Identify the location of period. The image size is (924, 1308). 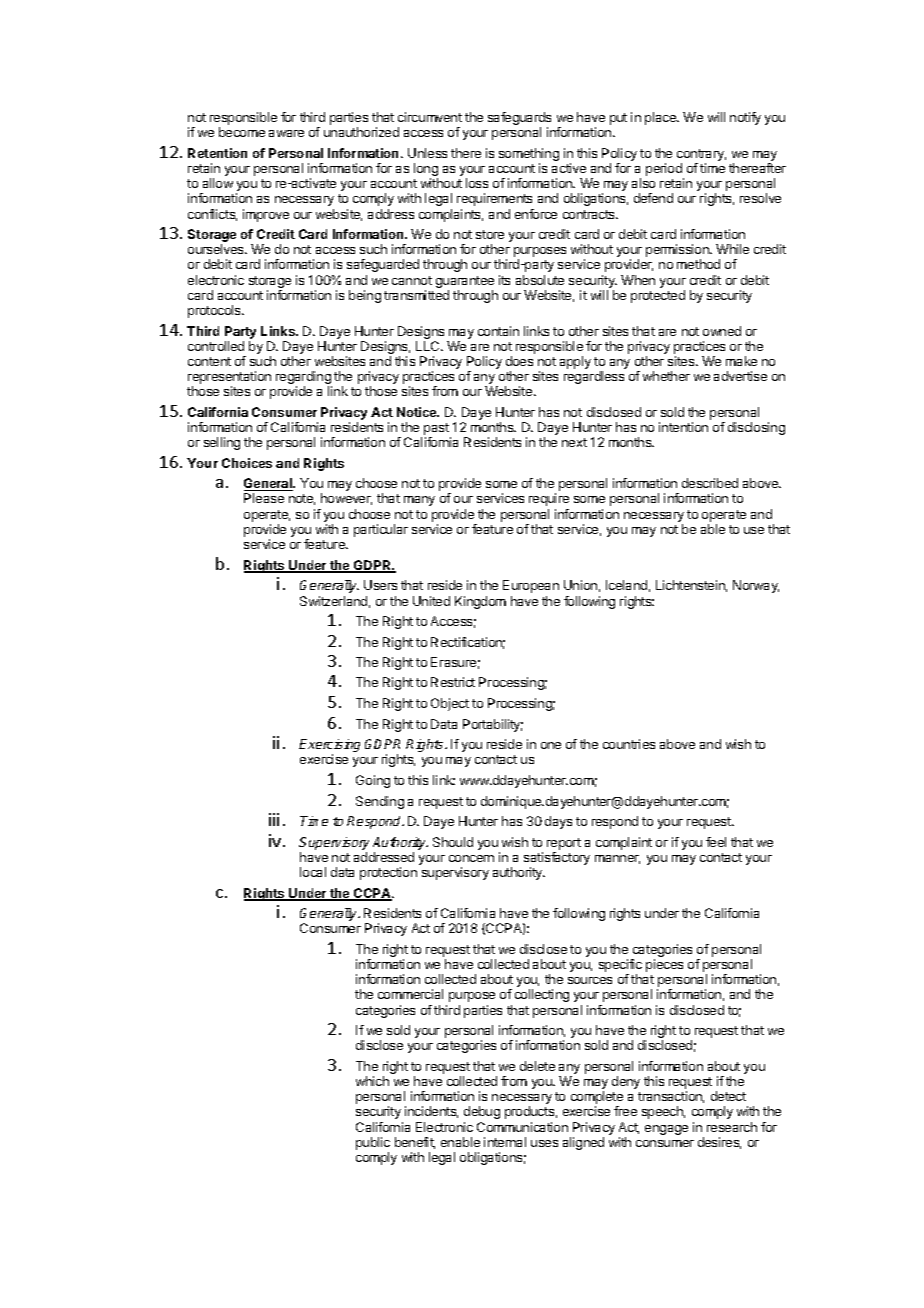
(665, 171).
